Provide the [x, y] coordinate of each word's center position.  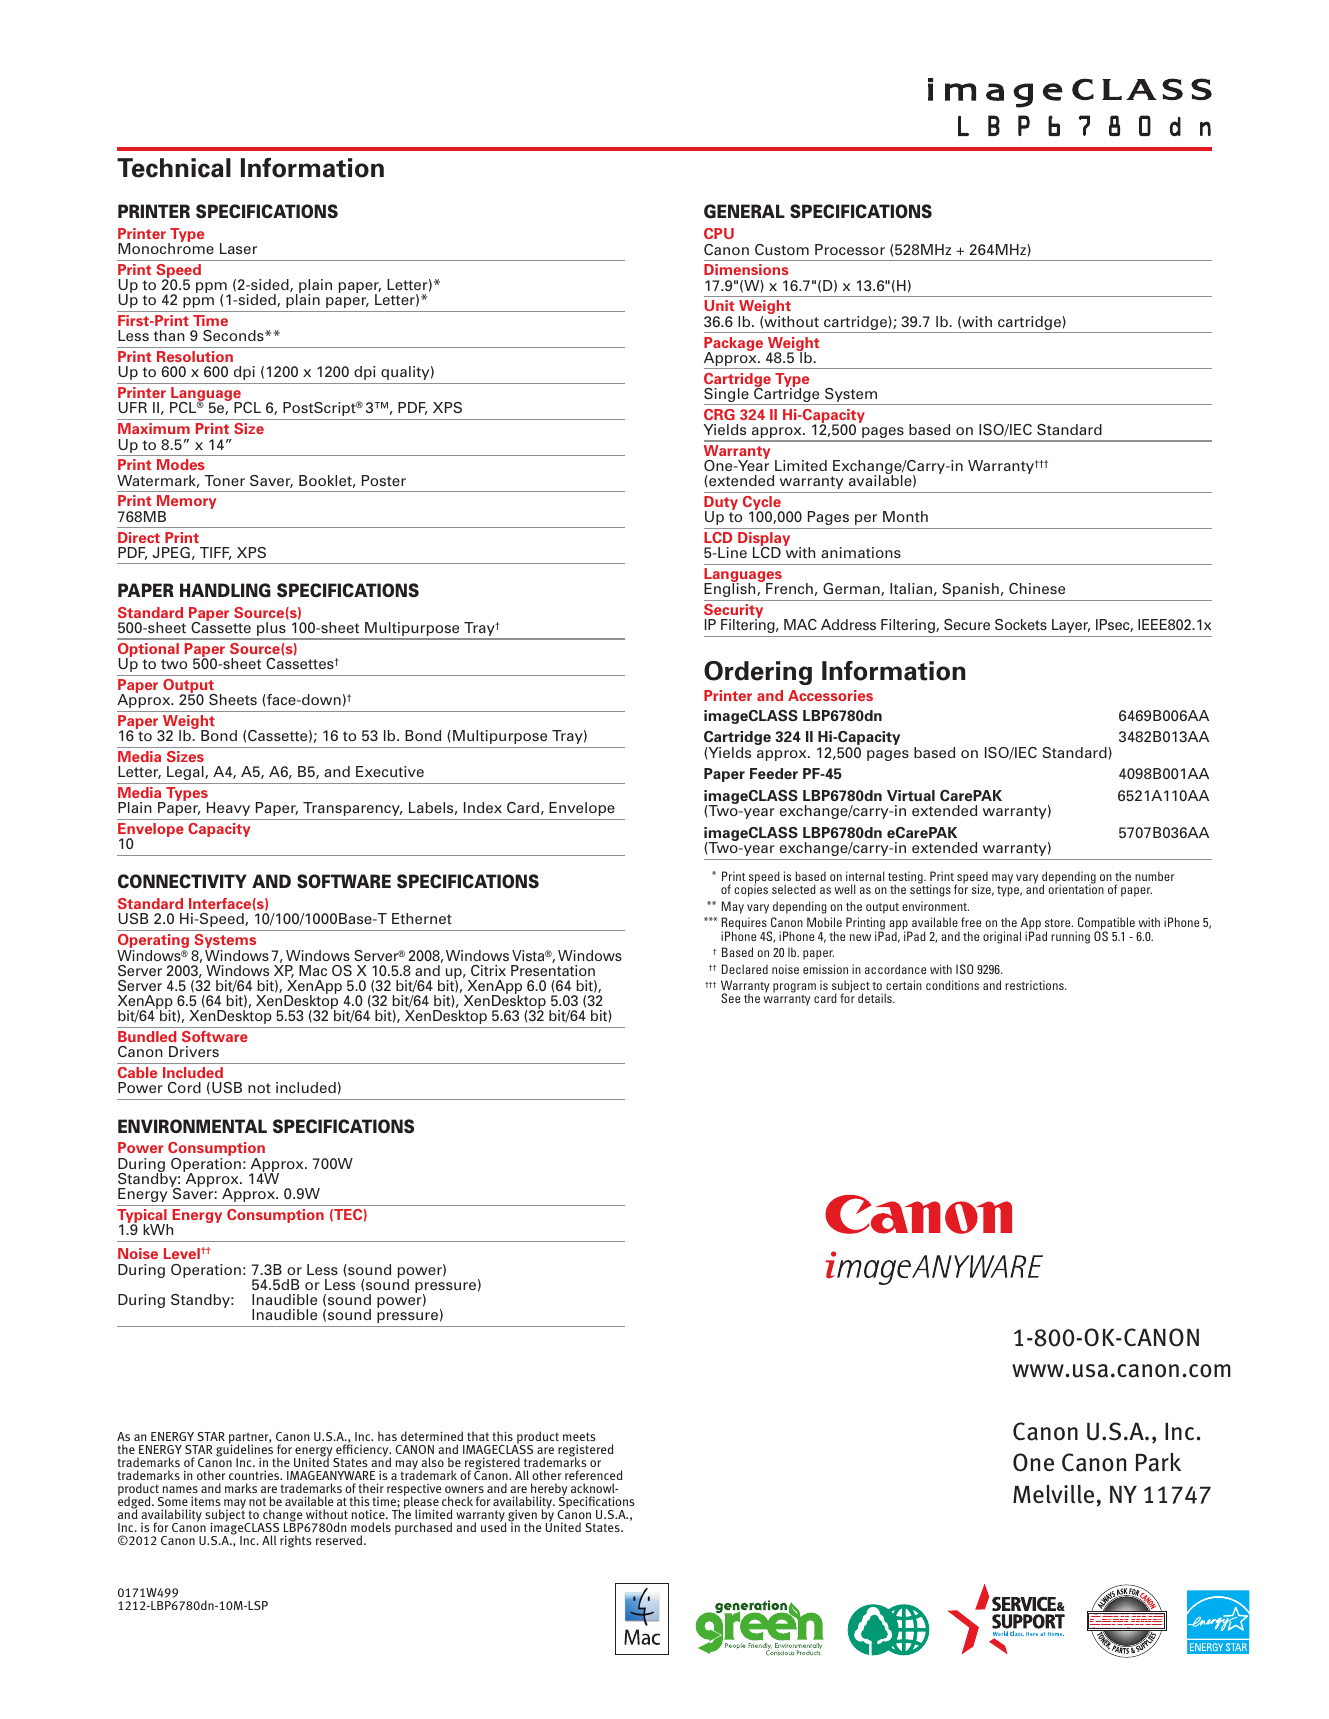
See [730, 998]
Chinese [1037, 588]
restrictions [1035, 985]
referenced [594, 1475]
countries [255, 1475]
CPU [719, 233]
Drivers [194, 1051]
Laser [238, 248]
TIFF [216, 553]
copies [751, 890]
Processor [850, 249]
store [1059, 923]
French [789, 588]
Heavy [228, 809]
